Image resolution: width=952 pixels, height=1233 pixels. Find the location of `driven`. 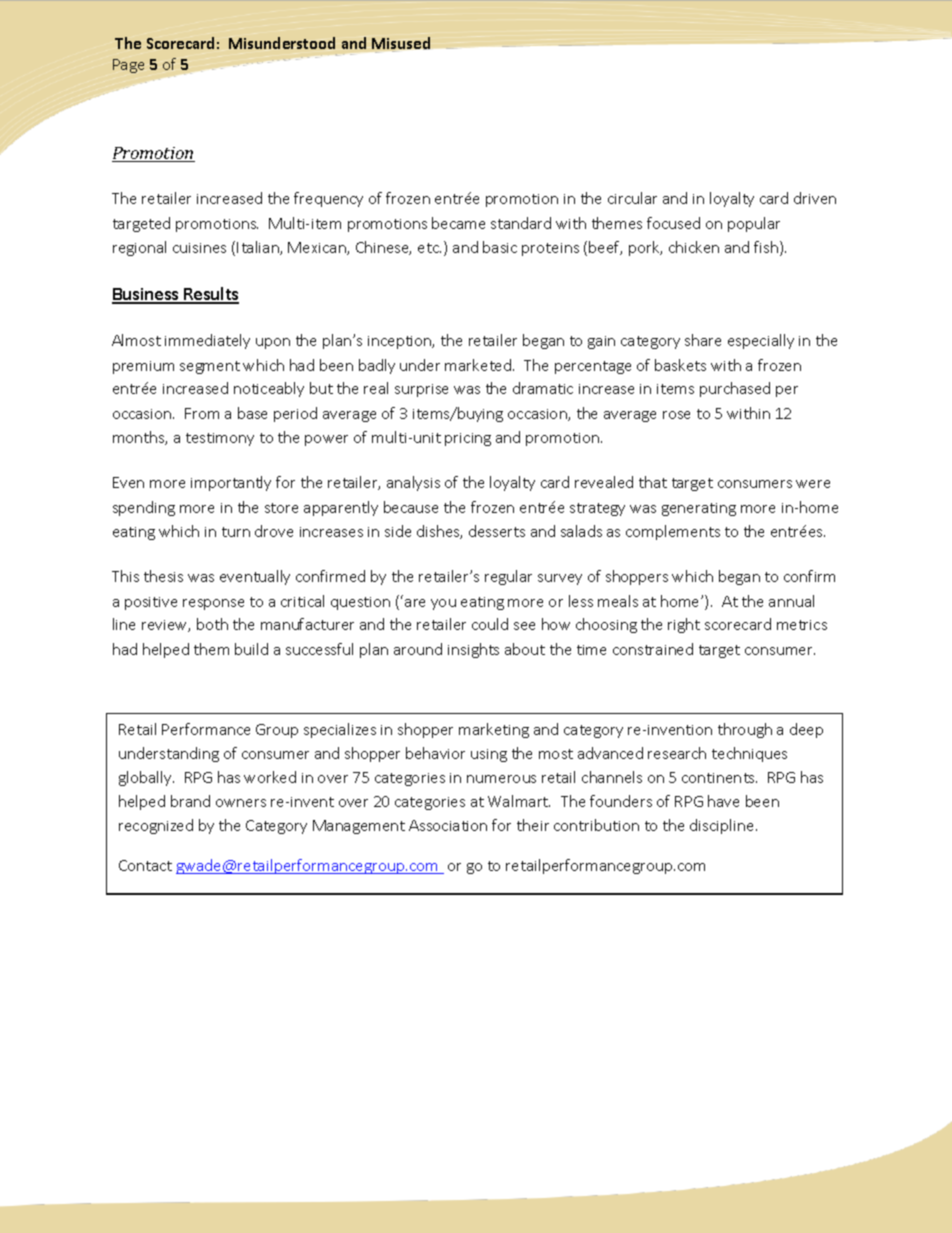

driven is located at coordinates (815, 198).
